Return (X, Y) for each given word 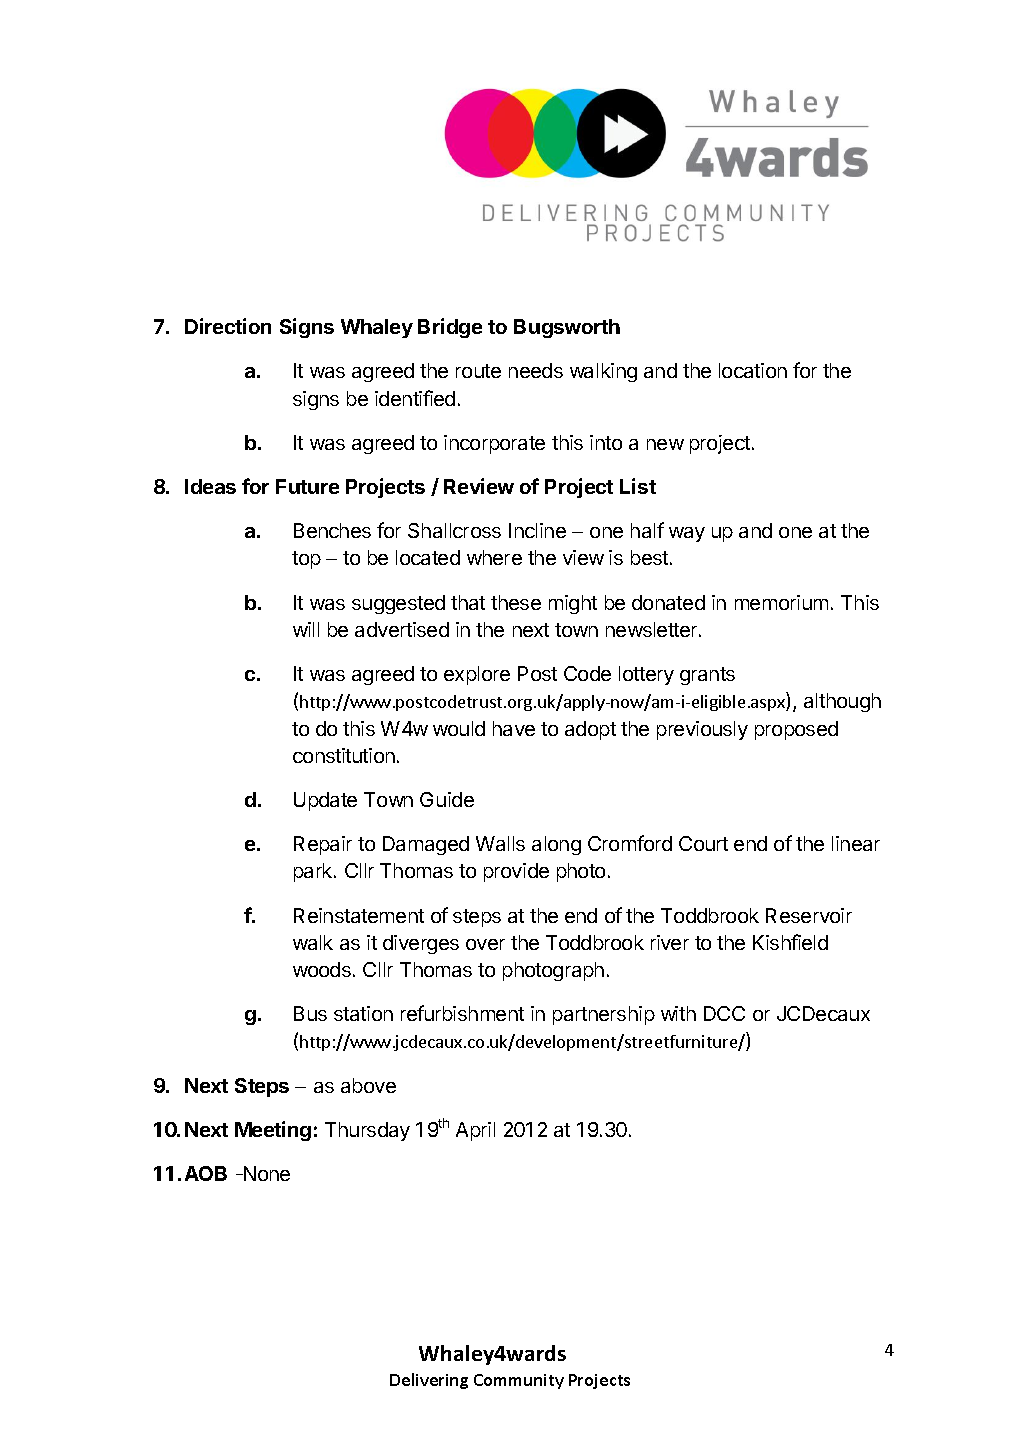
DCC (724, 1013)
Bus (310, 1013)
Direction (228, 326)
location (753, 370)
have (514, 728)
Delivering (429, 1381)
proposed (796, 730)
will (306, 629)
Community (519, 1381)
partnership (604, 1015)
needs (536, 370)
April (475, 1131)
